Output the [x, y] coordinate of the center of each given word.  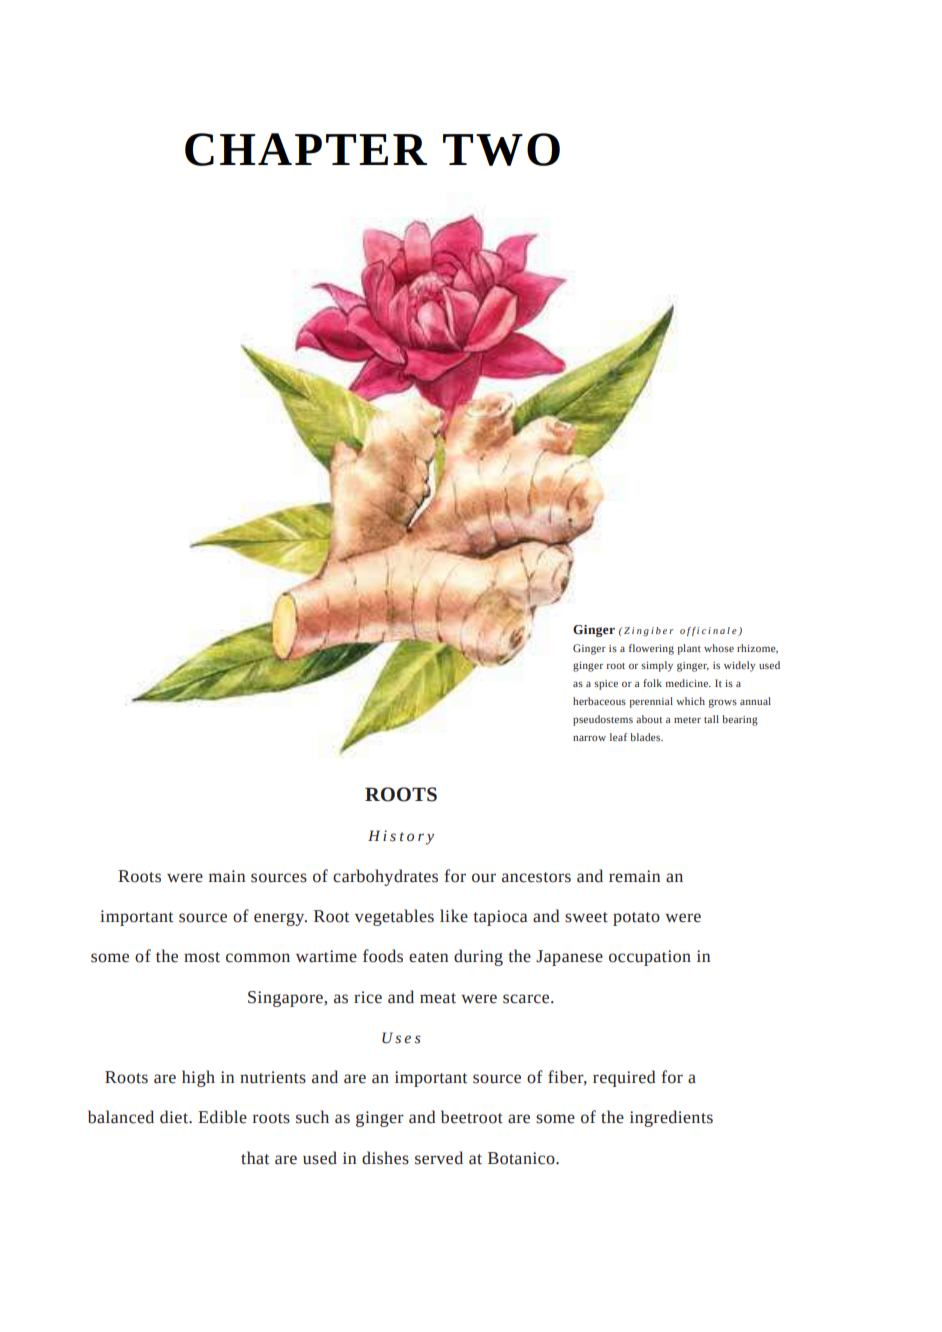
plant [689, 649]
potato [636, 919]
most [202, 957]
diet [175, 1117]
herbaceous [599, 701]
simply [657, 666]
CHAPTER [306, 149]
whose [719, 648]
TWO [501, 149]
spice [606, 685]
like [454, 916]
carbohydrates [385, 877]
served [439, 1158]
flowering [651, 649]
